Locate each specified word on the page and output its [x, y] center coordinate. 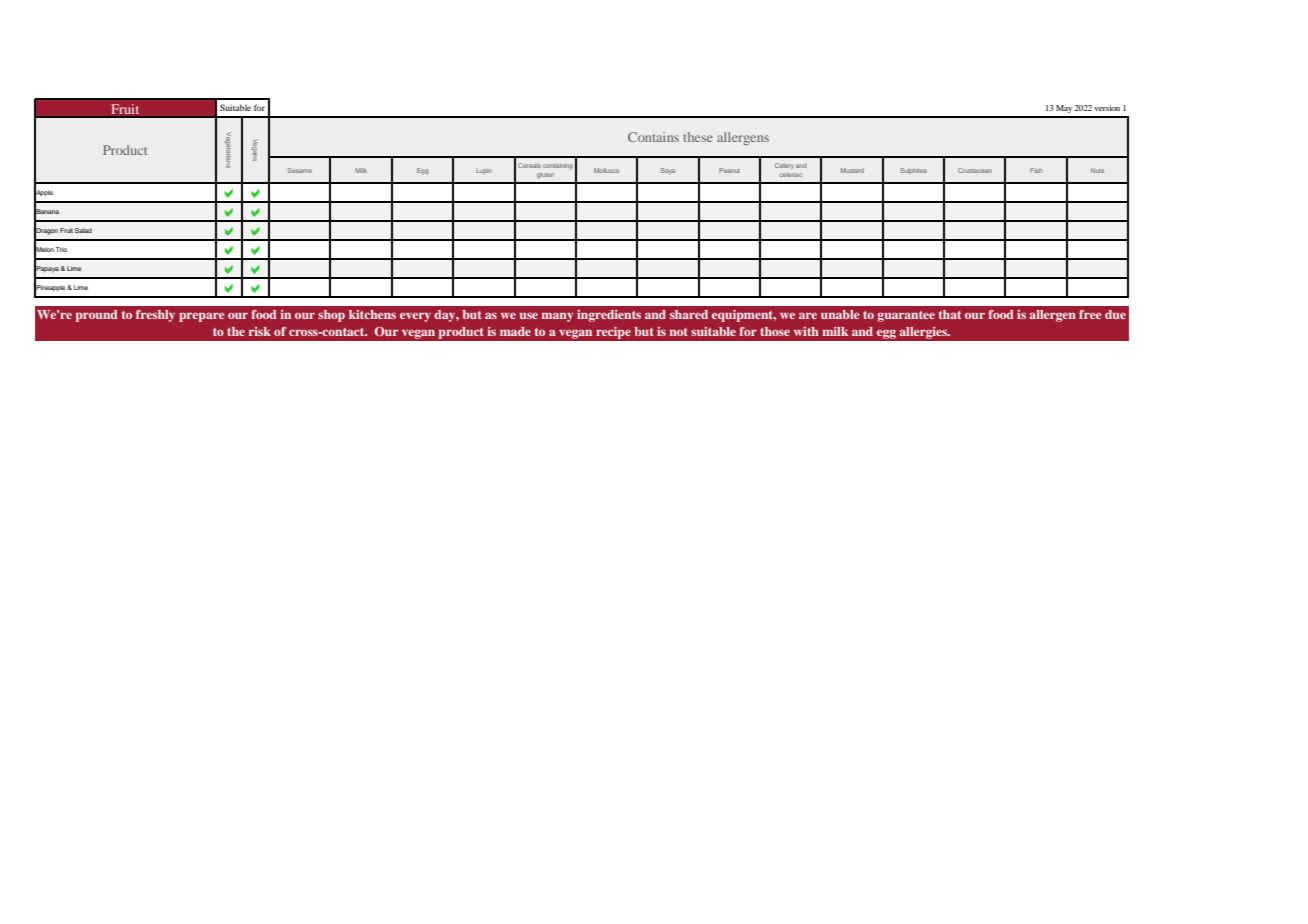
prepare [201, 317]
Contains [653, 137]
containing [558, 167]
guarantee [906, 316]
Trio [61, 249]
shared [689, 314]
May [1064, 109]
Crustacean [975, 170]
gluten [545, 176]
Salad [83, 230]
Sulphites [913, 171]
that [950, 314]
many [557, 317]
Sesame [300, 170]
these [698, 137]
